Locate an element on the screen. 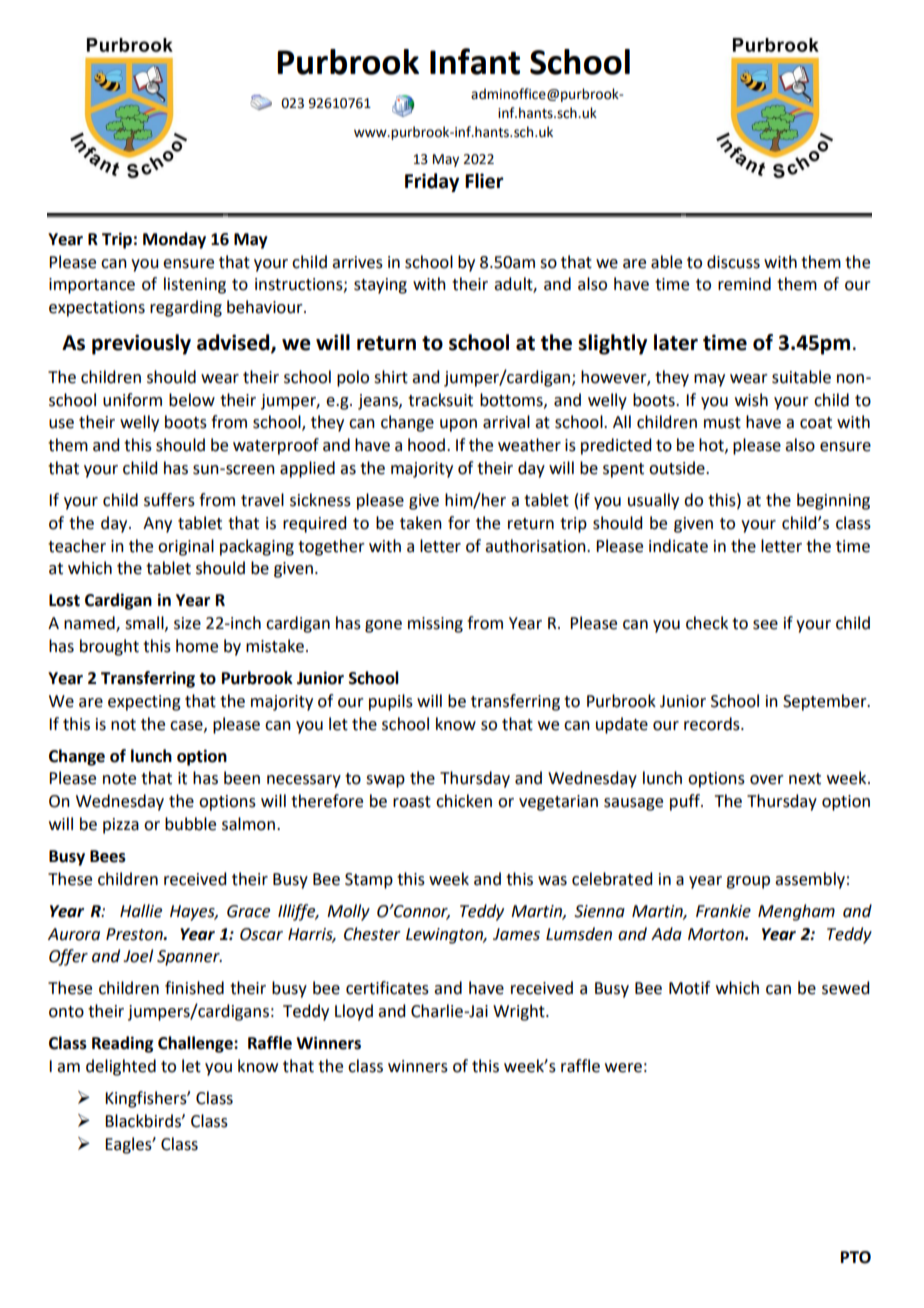  wish is located at coordinates (751, 400).
